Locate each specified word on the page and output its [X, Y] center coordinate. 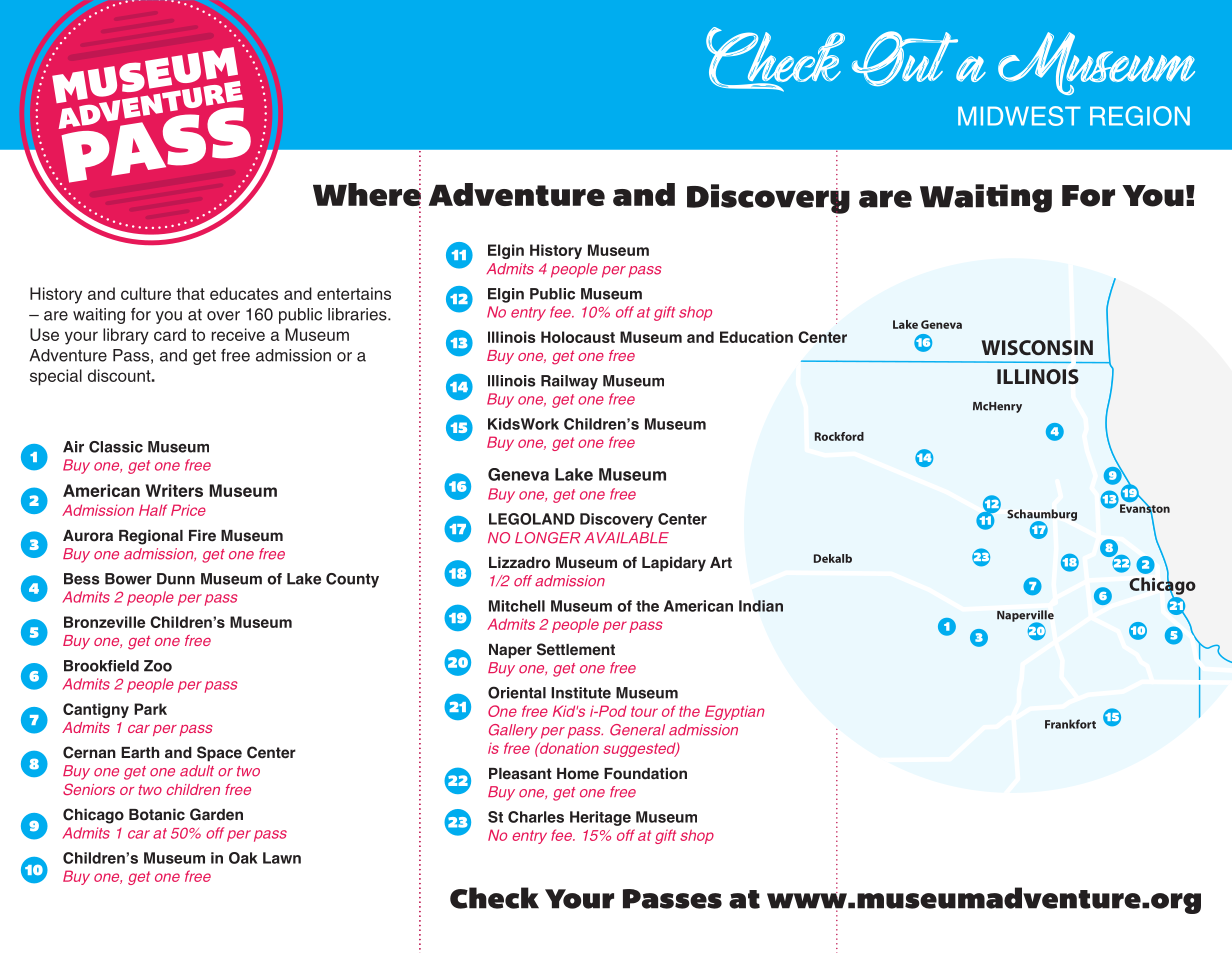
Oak [243, 858]
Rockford [839, 436]
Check [494, 898]
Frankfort [1070, 724]
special [56, 377]
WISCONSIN [1037, 347]
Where [367, 194]
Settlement [576, 649]
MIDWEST [1019, 116]
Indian [761, 606]
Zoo [158, 666]
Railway [569, 382]
